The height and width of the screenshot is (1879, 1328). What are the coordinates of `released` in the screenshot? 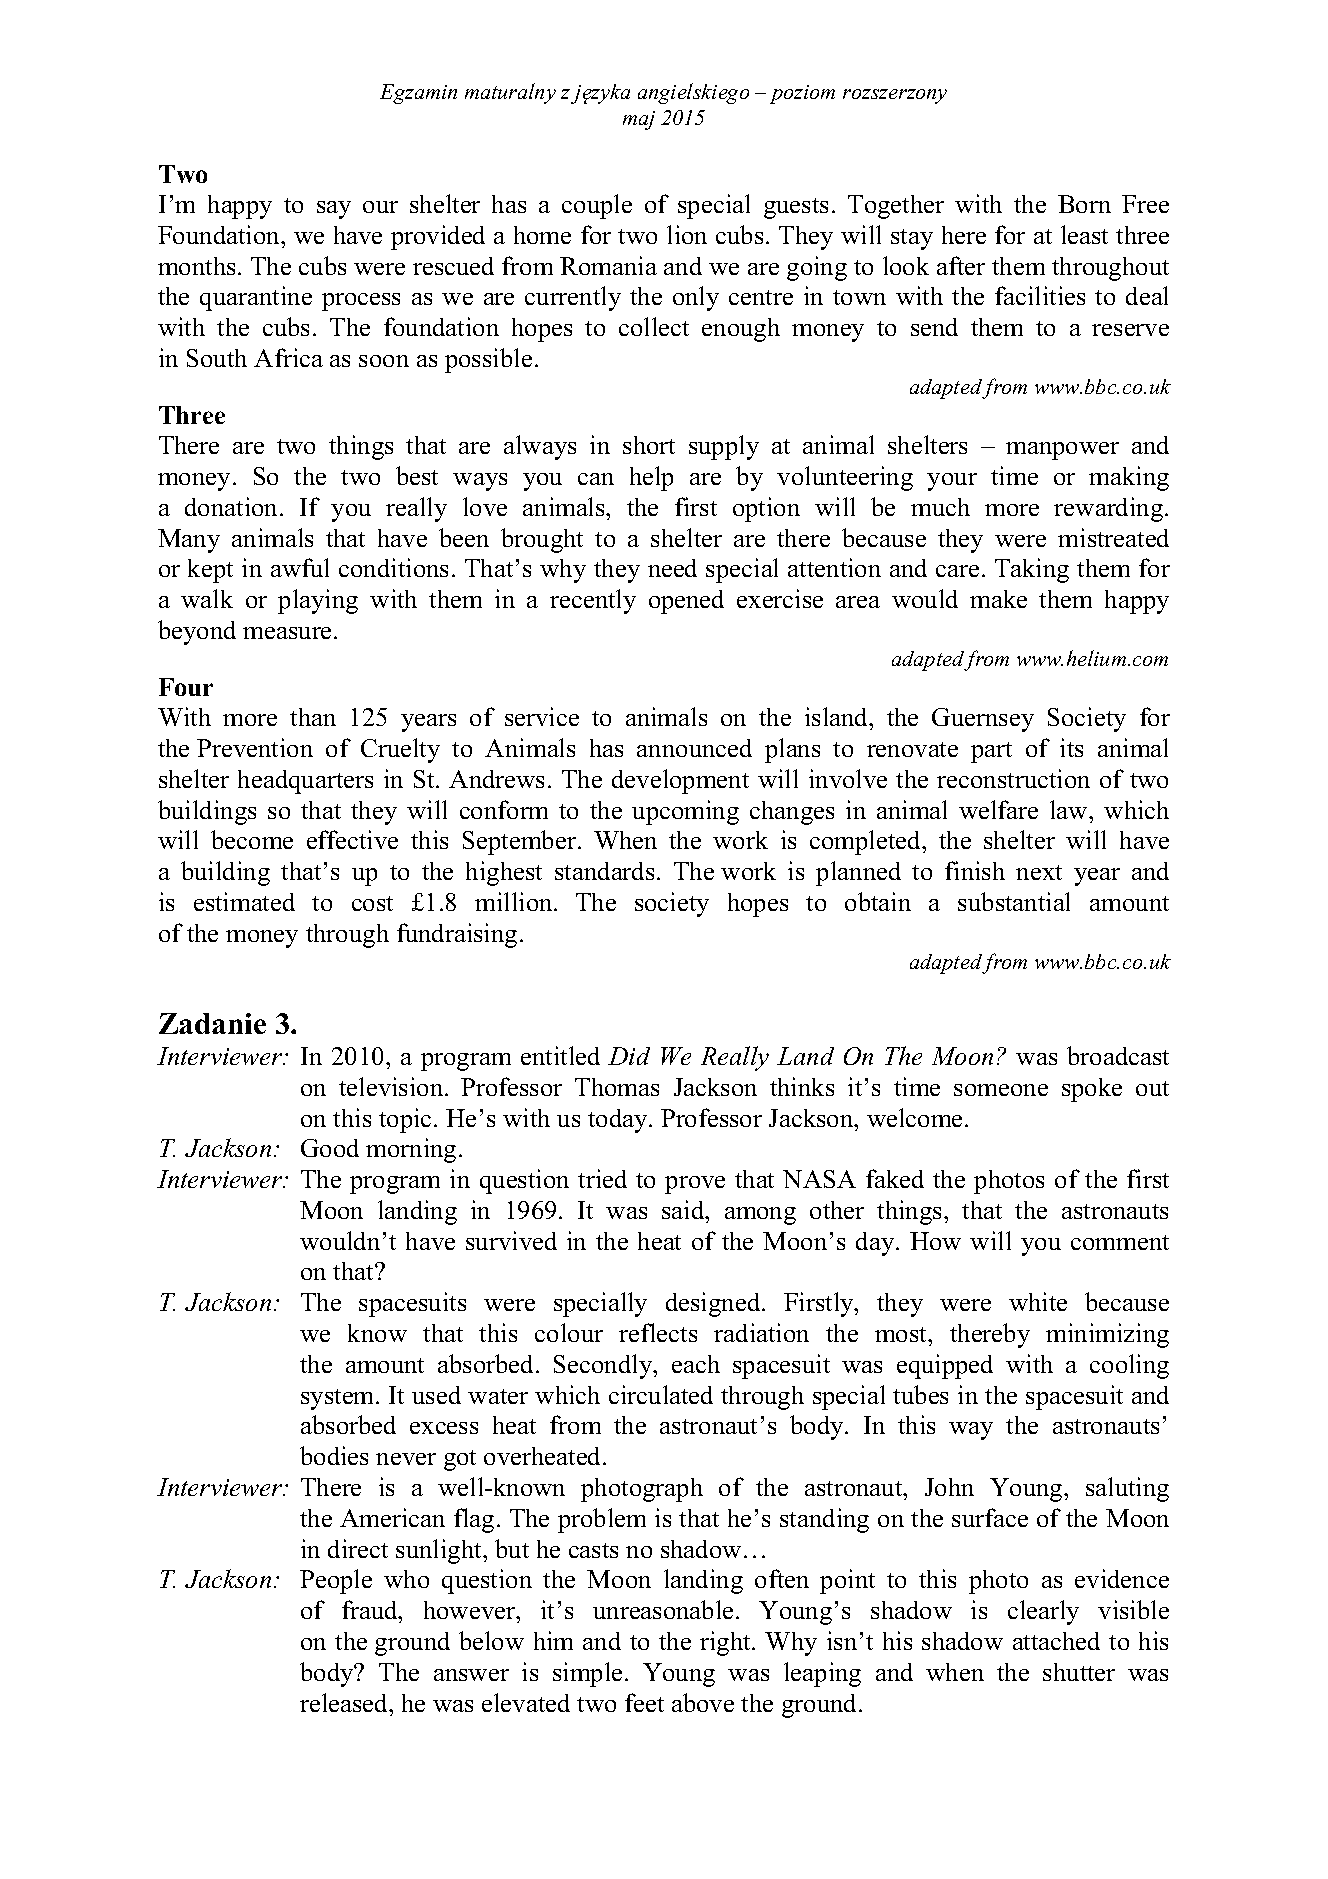 It's located at (345, 1702).
